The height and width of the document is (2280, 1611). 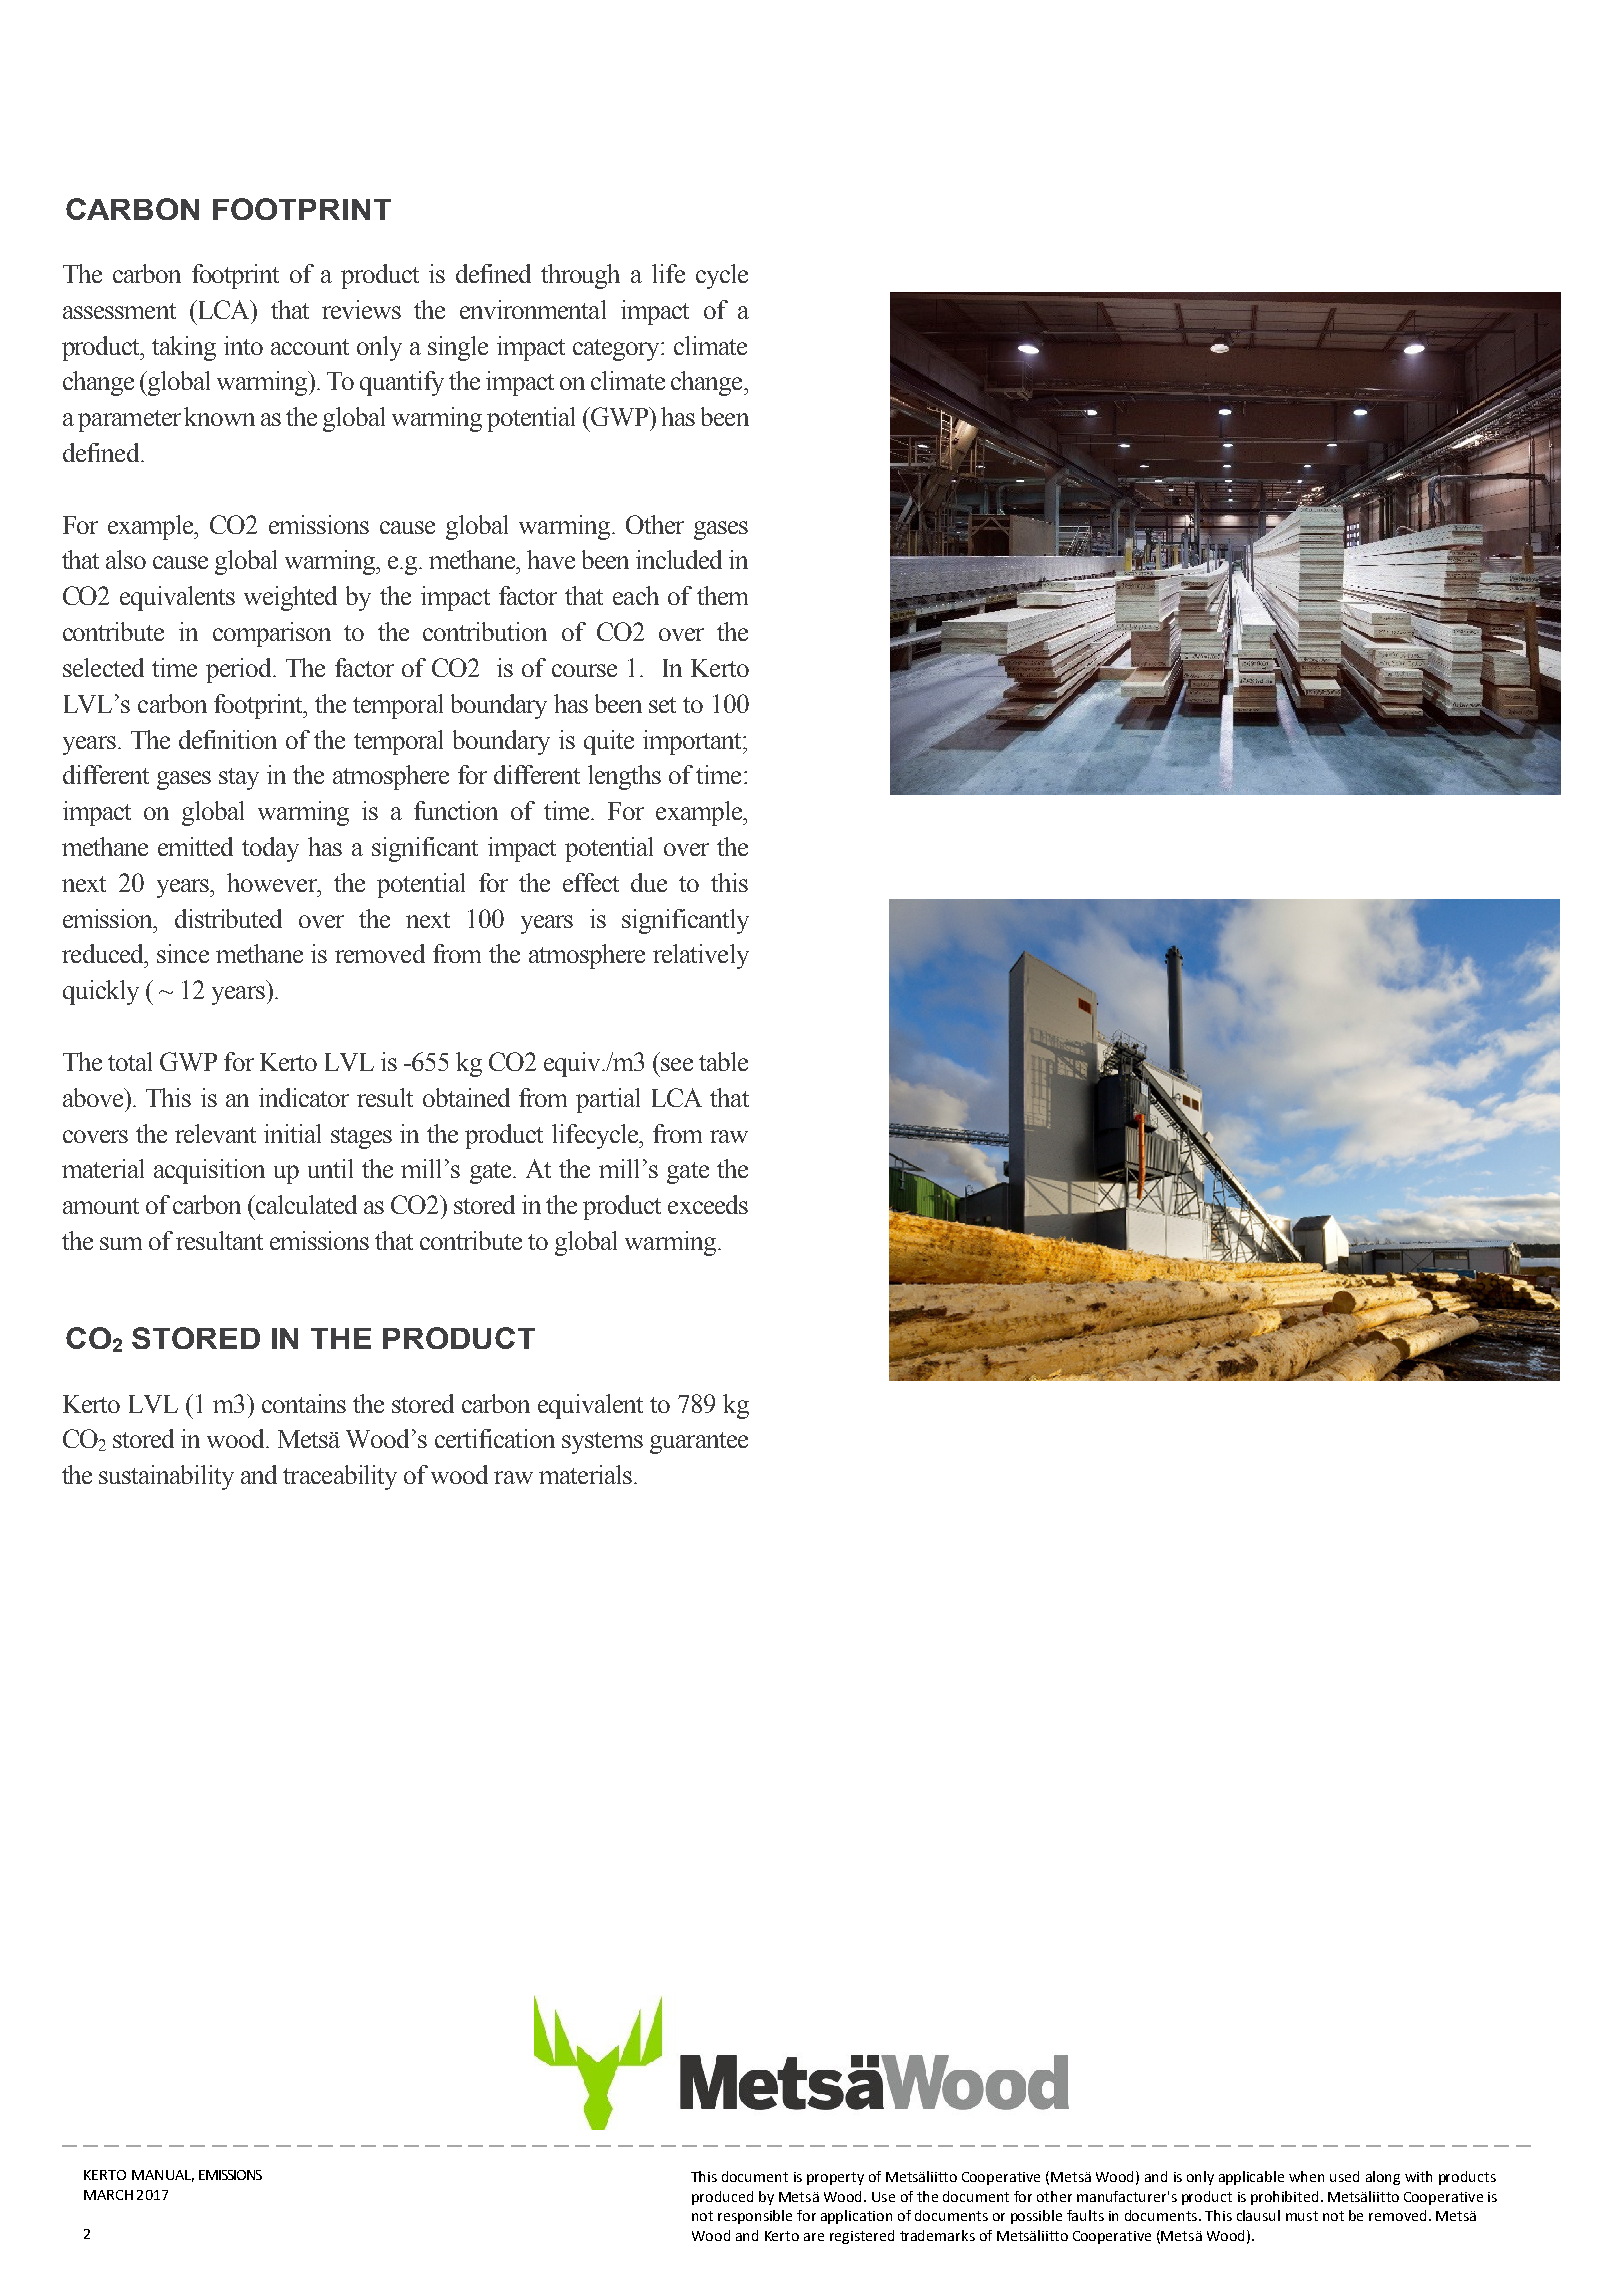 I want to click on into, so click(x=243, y=345).
